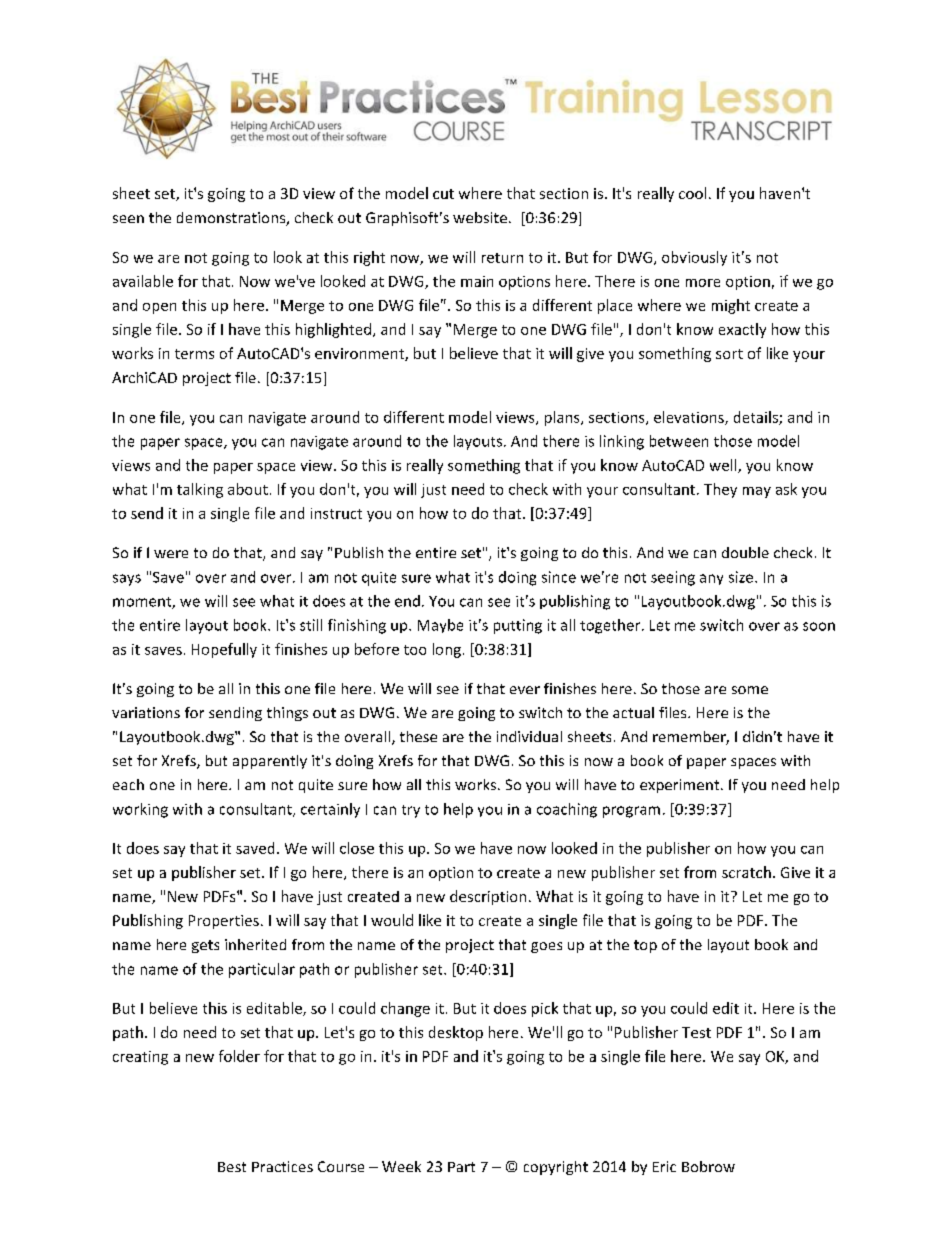 This document has height=1233, width=952. Describe the element at coordinates (692, 193) in the document. I see `cool` at that location.
